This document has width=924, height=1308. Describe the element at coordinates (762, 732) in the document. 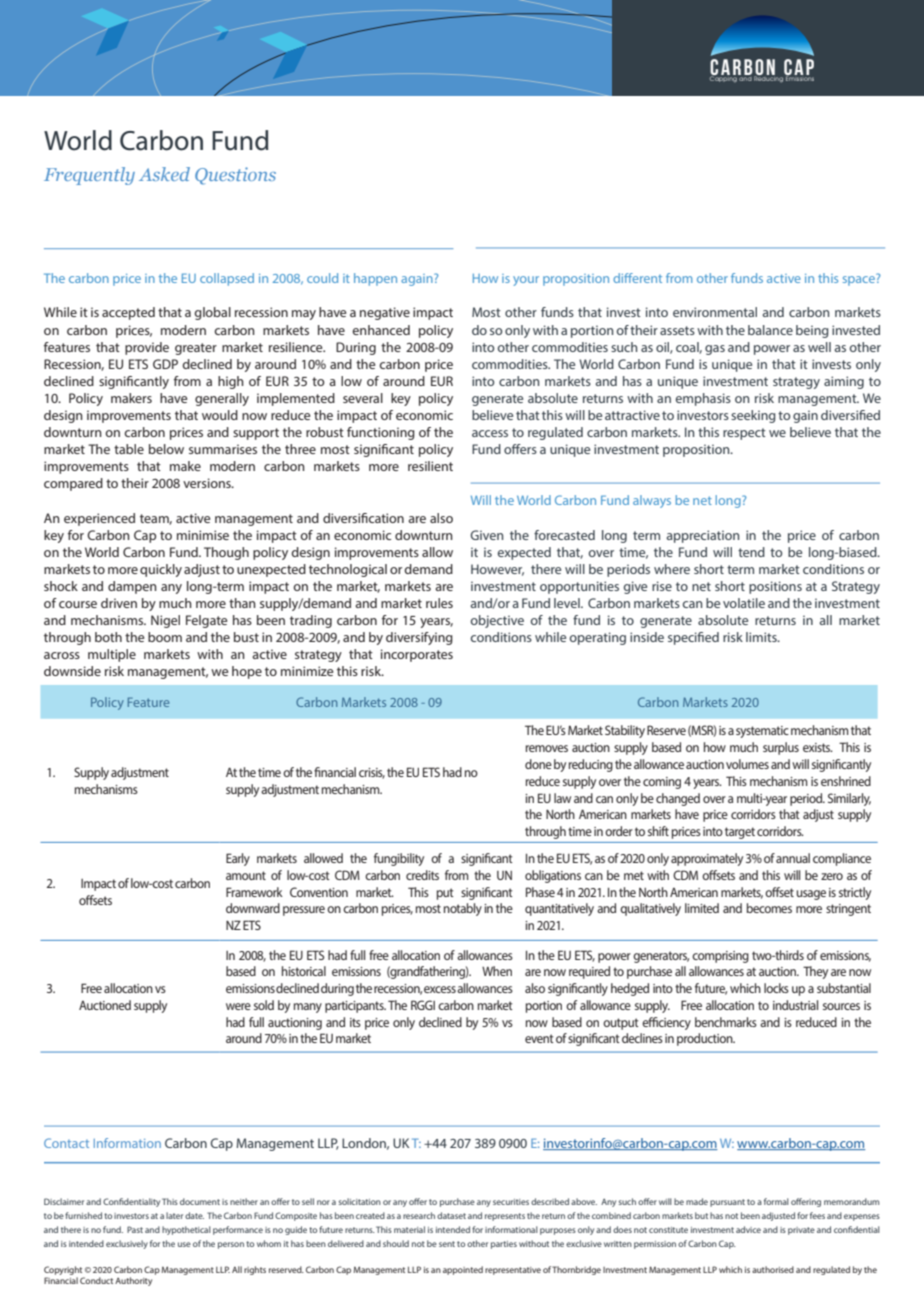

I see `systematic` at that location.
